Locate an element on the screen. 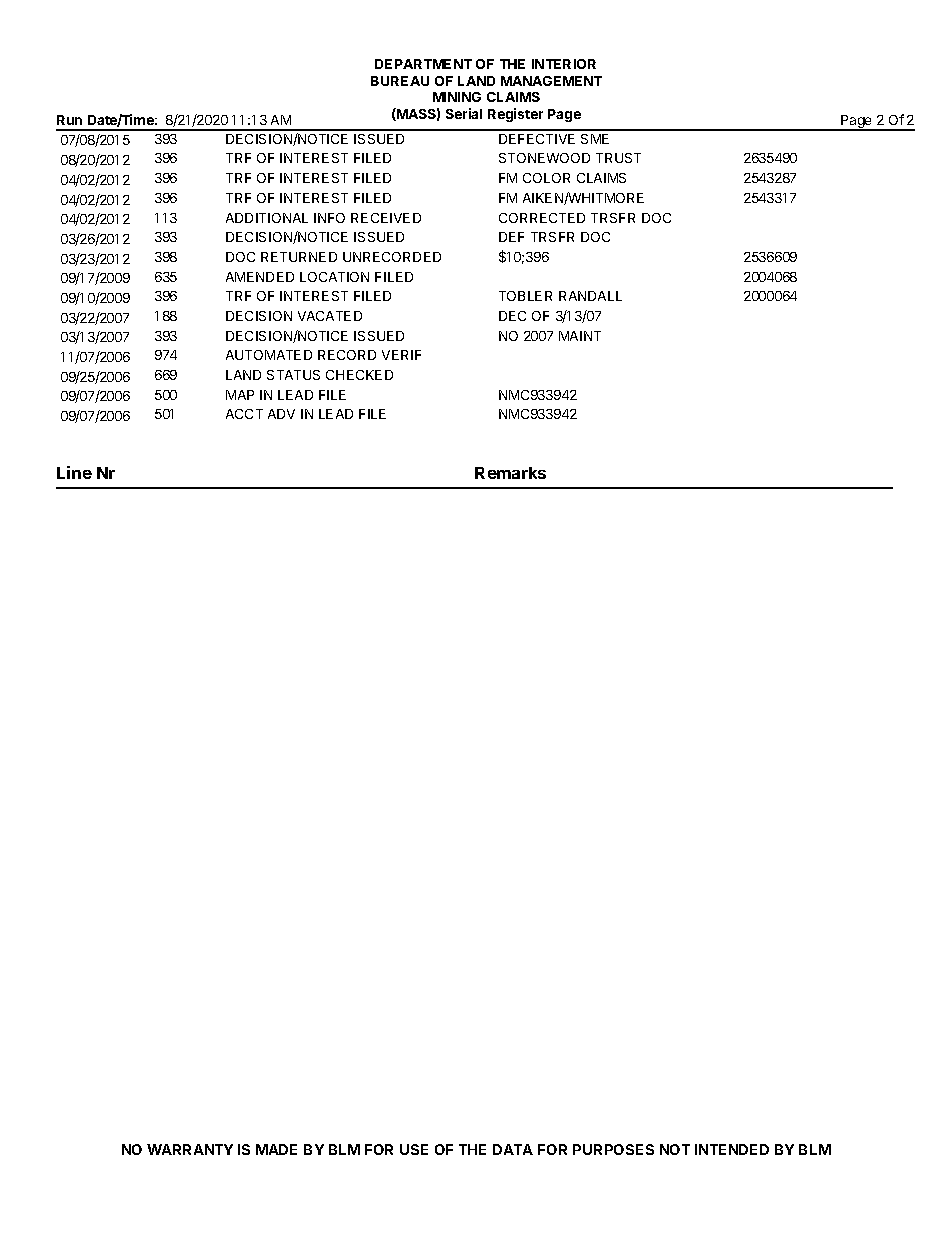 The height and width of the screenshot is (1233, 952). Run is located at coordinates (69, 120).
